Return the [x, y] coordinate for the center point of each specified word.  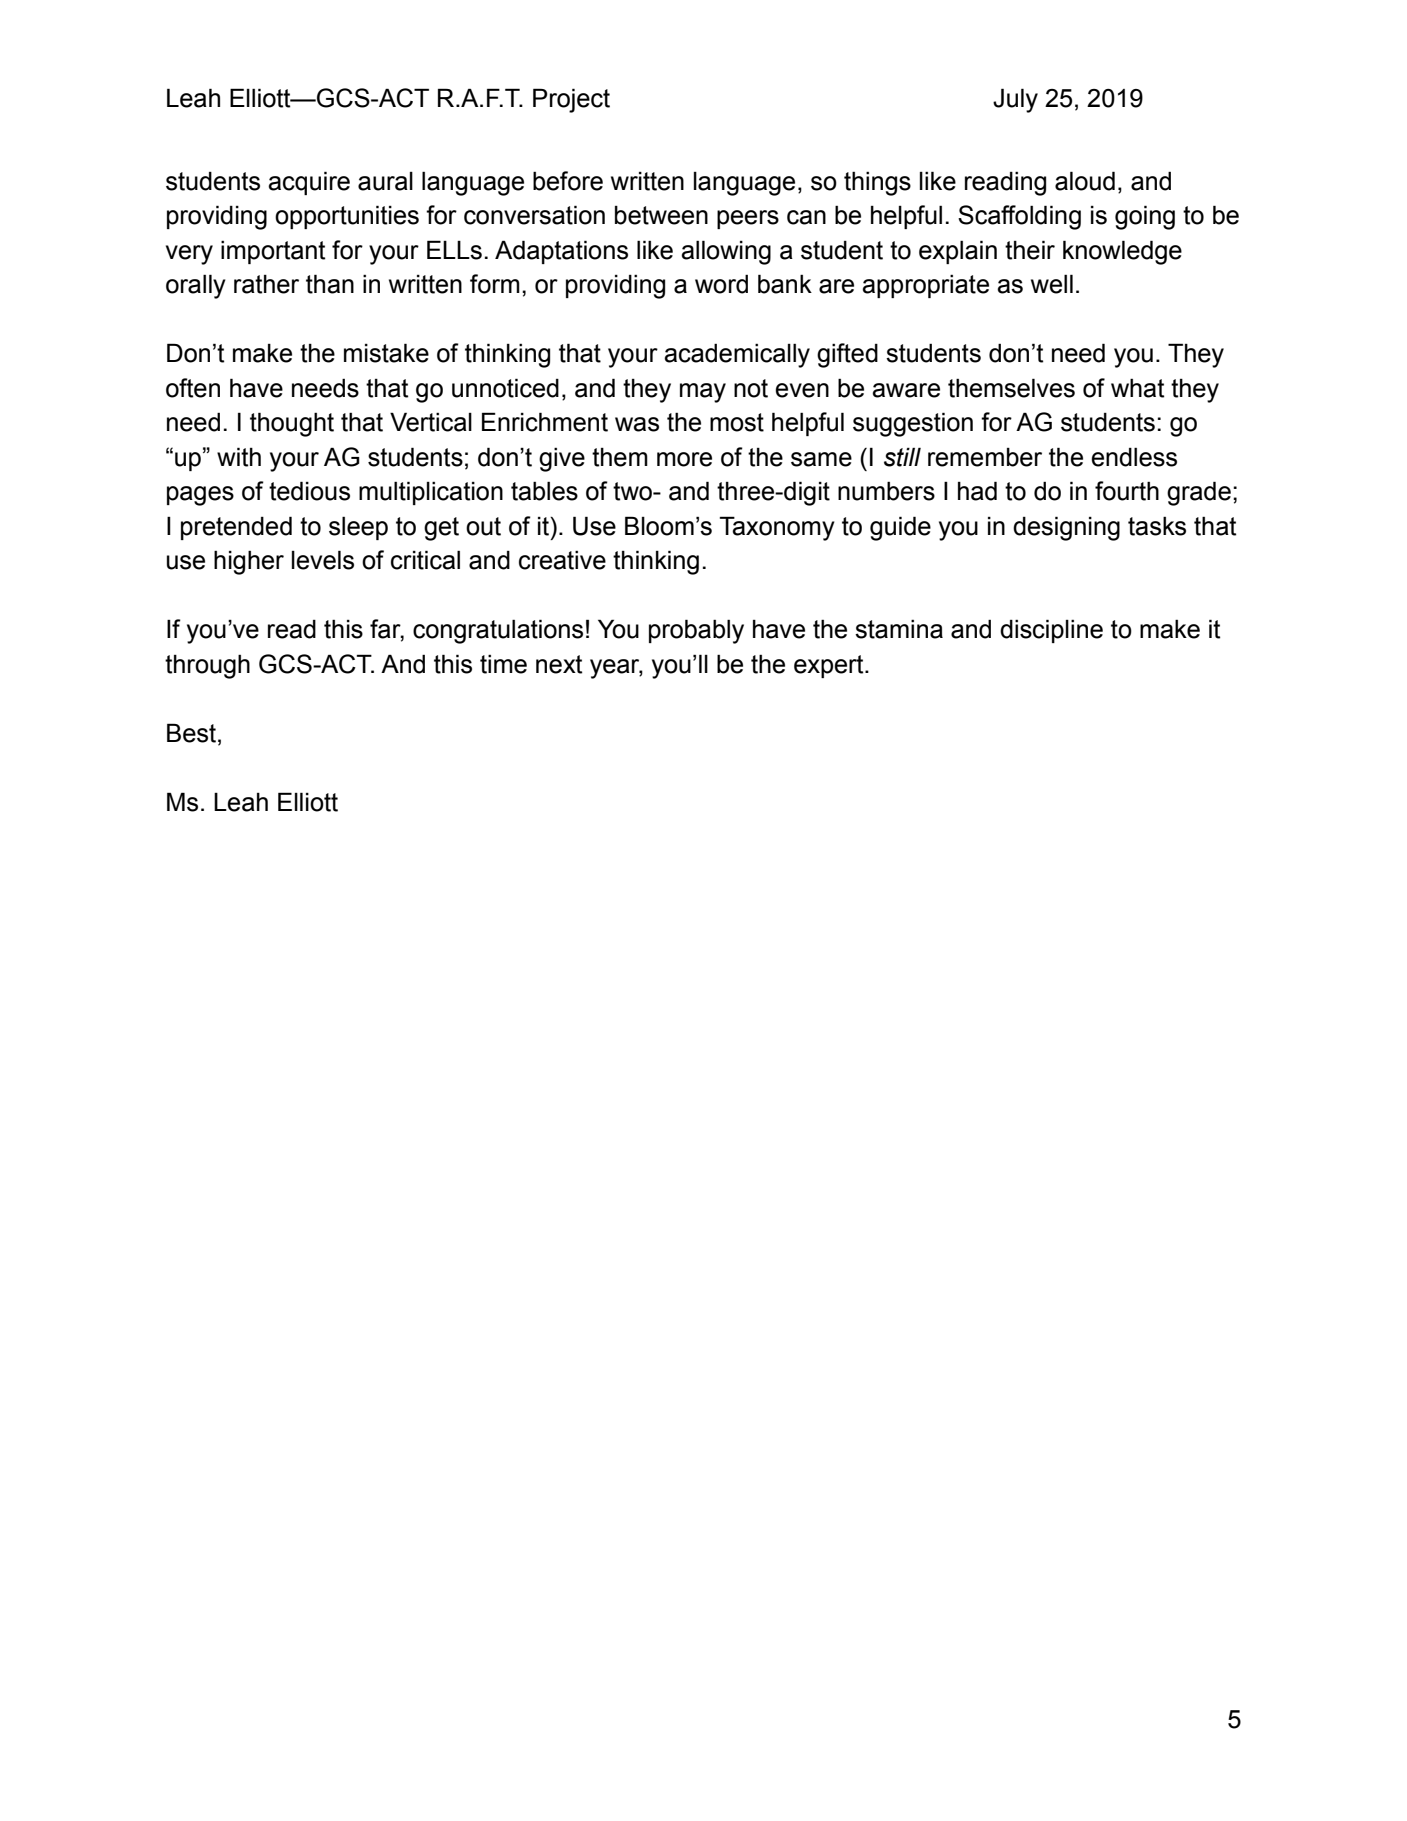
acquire [309, 183]
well [1052, 284]
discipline [1051, 631]
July [1015, 100]
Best [191, 733]
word [721, 284]
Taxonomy [777, 528]
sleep [358, 528]
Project [571, 100]
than [330, 284]
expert [830, 666]
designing [1066, 528]
